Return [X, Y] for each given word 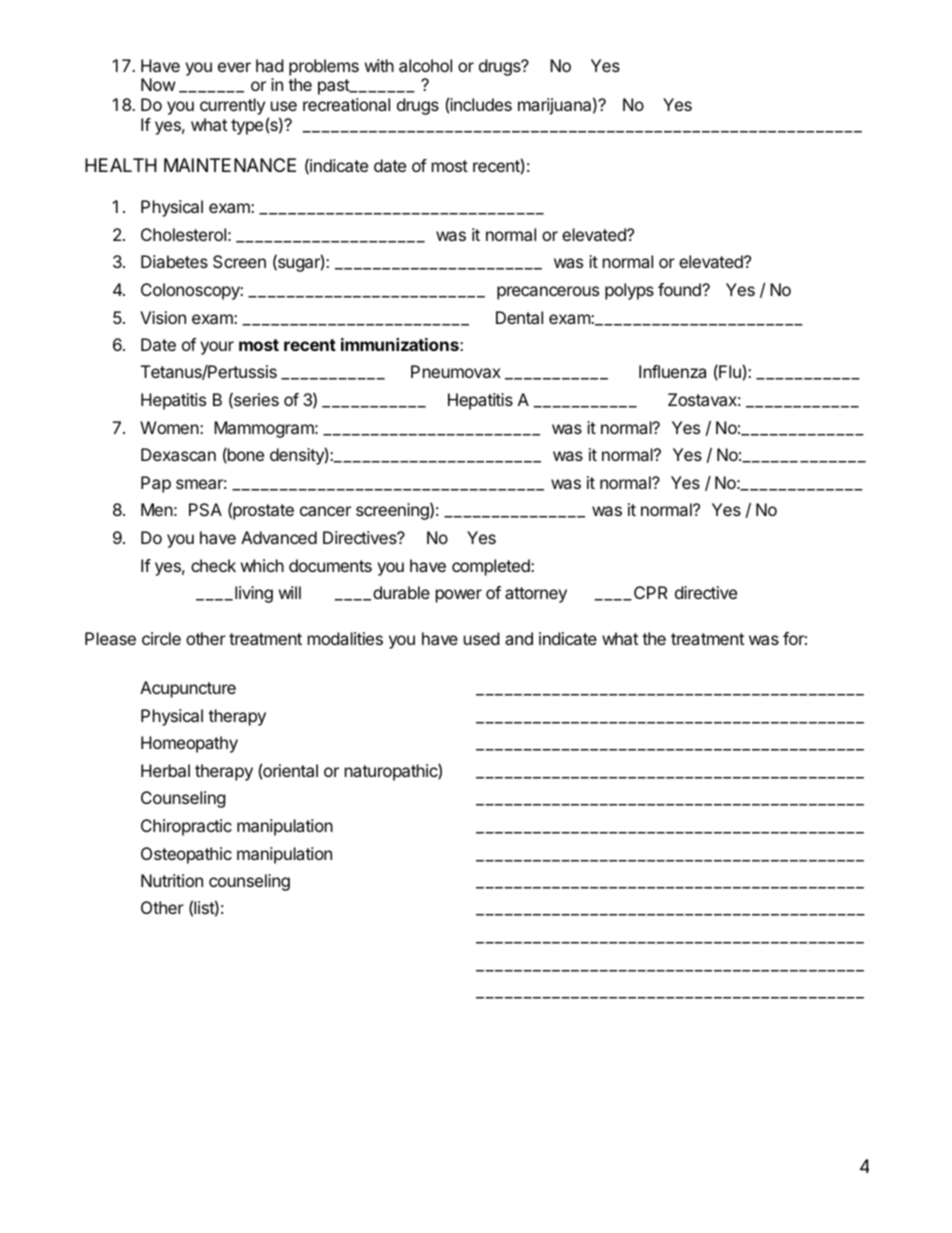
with [379, 65]
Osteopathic [186, 855]
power [459, 596]
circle [161, 638]
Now [158, 84]
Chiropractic [186, 827]
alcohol [425, 65]
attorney [536, 595]
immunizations [401, 344]
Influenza [672, 371]
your [217, 348]
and [519, 638]
